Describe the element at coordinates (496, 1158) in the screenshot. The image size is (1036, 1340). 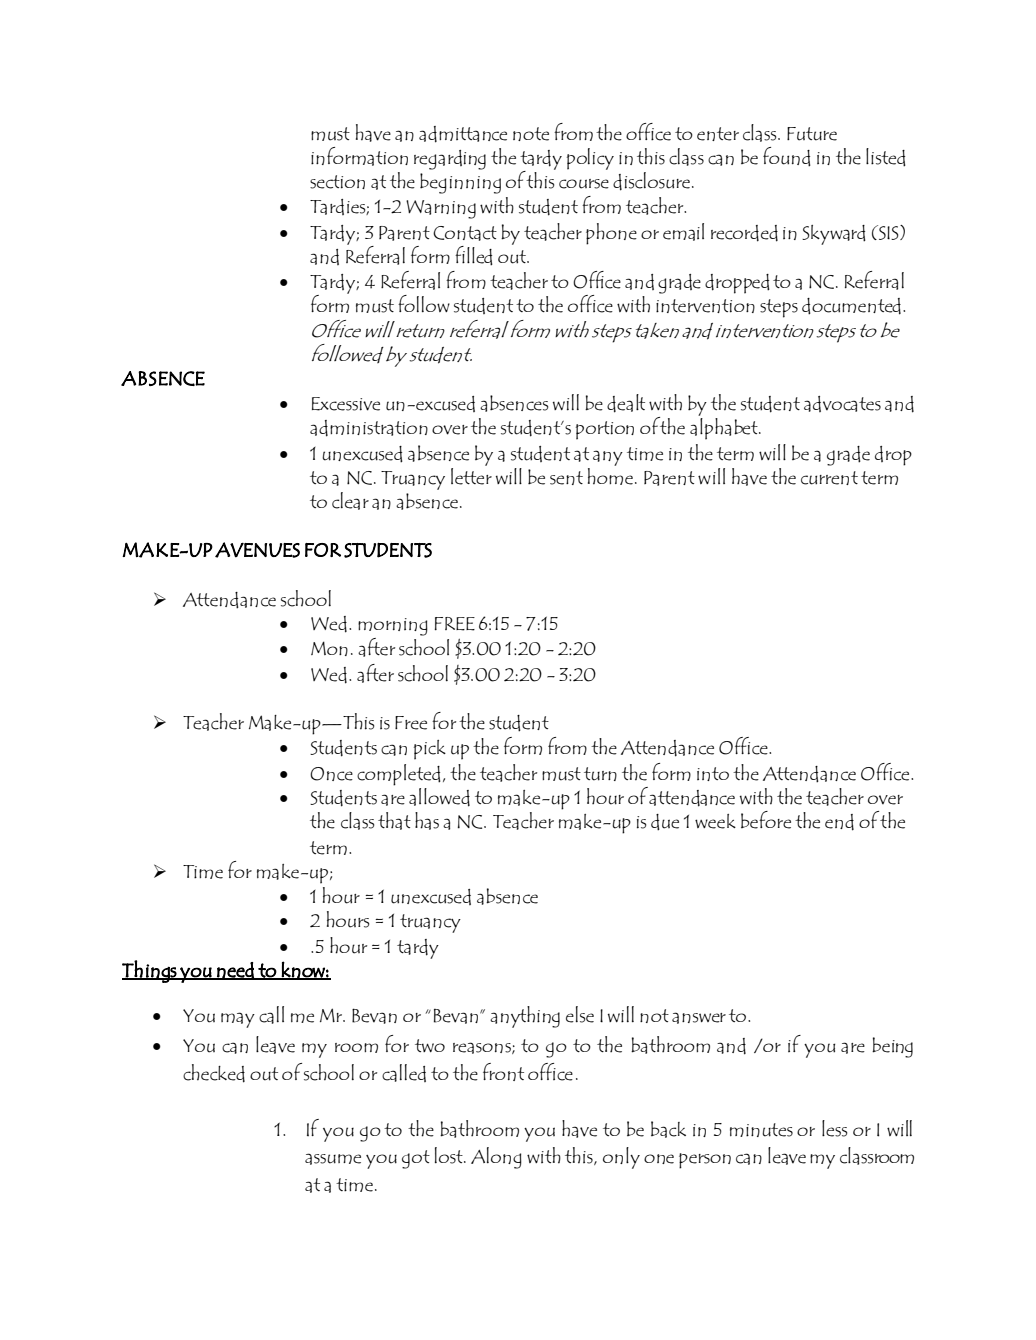
I see `Along` at that location.
